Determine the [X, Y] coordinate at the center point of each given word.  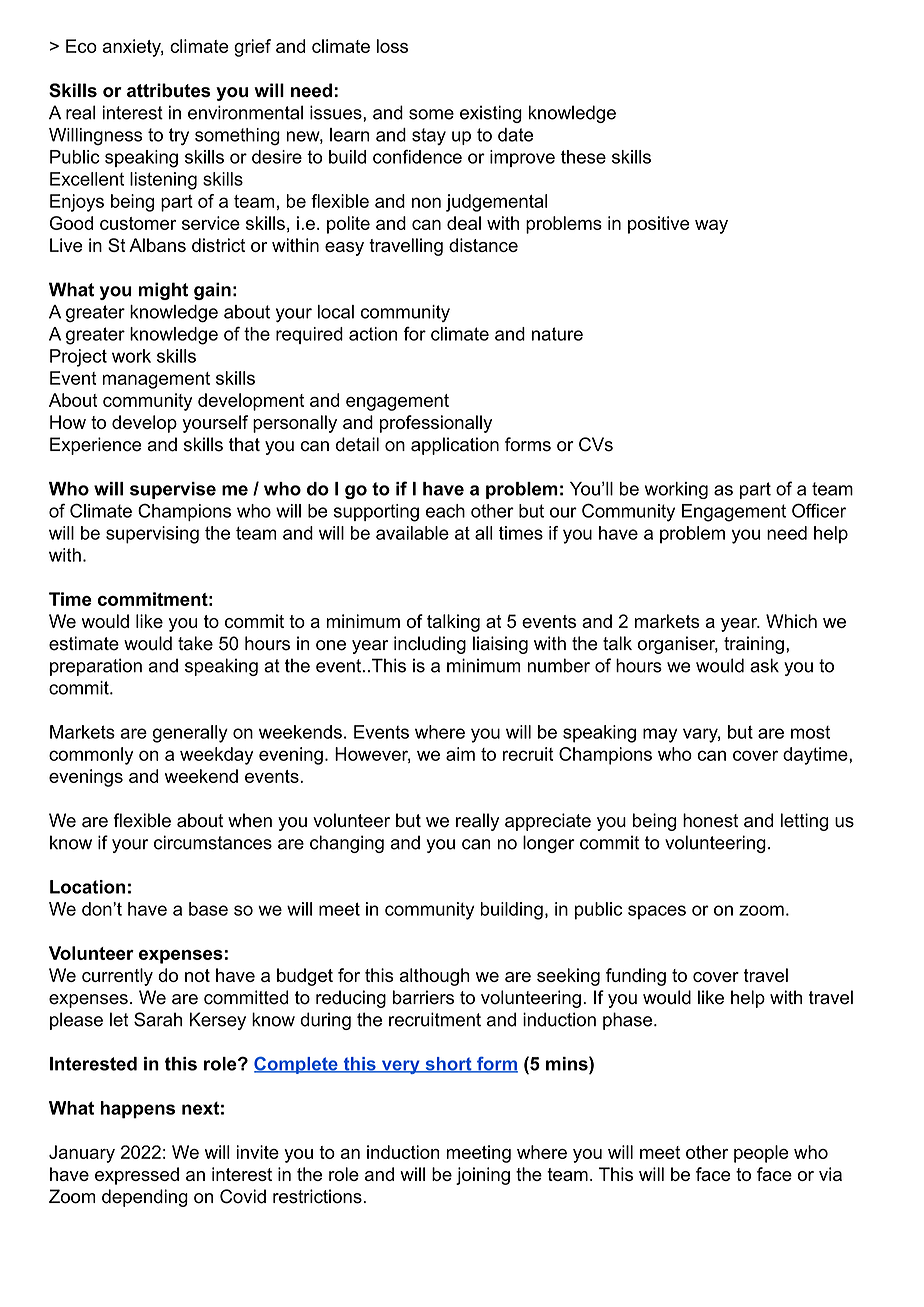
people [761, 1154]
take [195, 643]
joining [483, 1176]
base [208, 909]
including [430, 645]
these [583, 157]
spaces [657, 912]
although [434, 977]
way [711, 227]
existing [491, 114]
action [373, 334]
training [754, 645]
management [156, 380]
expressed [137, 1176]
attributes [168, 90]
